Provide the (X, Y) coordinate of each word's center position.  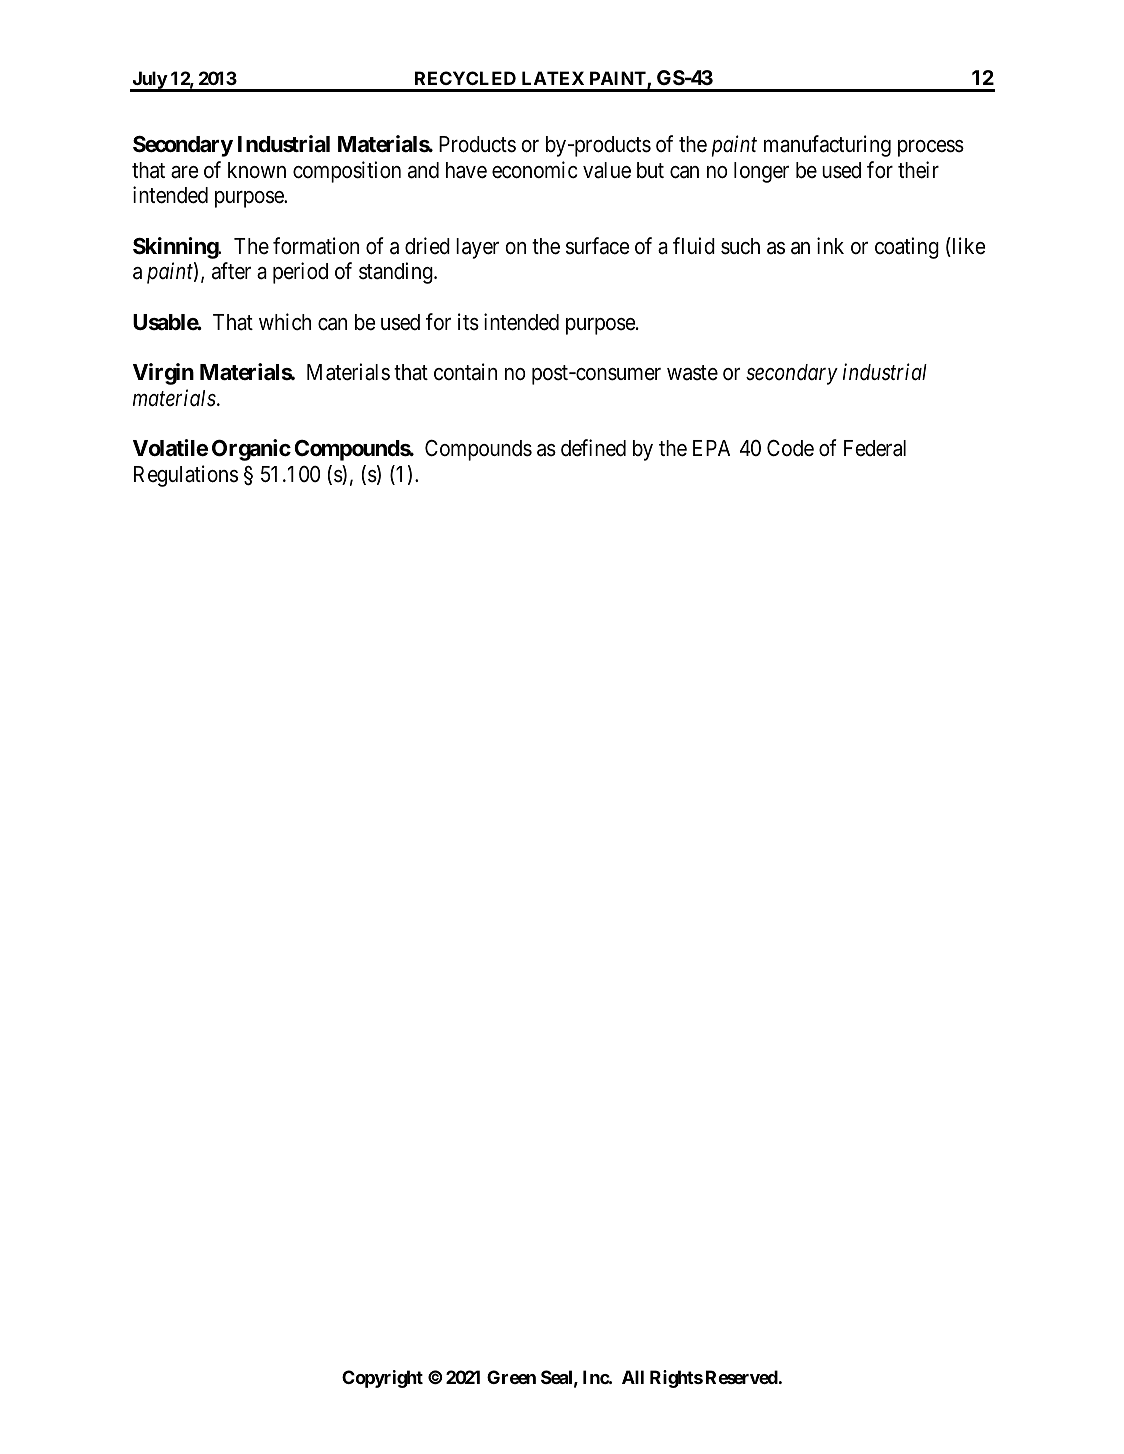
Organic (251, 450)
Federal (875, 448)
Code (790, 448)
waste (692, 373)
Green (511, 1377)
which (285, 322)
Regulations (186, 476)
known (257, 170)
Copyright (382, 1379)
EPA (711, 448)
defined (593, 448)
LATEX (553, 78)
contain (465, 372)
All (633, 1377)
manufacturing (827, 146)
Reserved (742, 1377)
